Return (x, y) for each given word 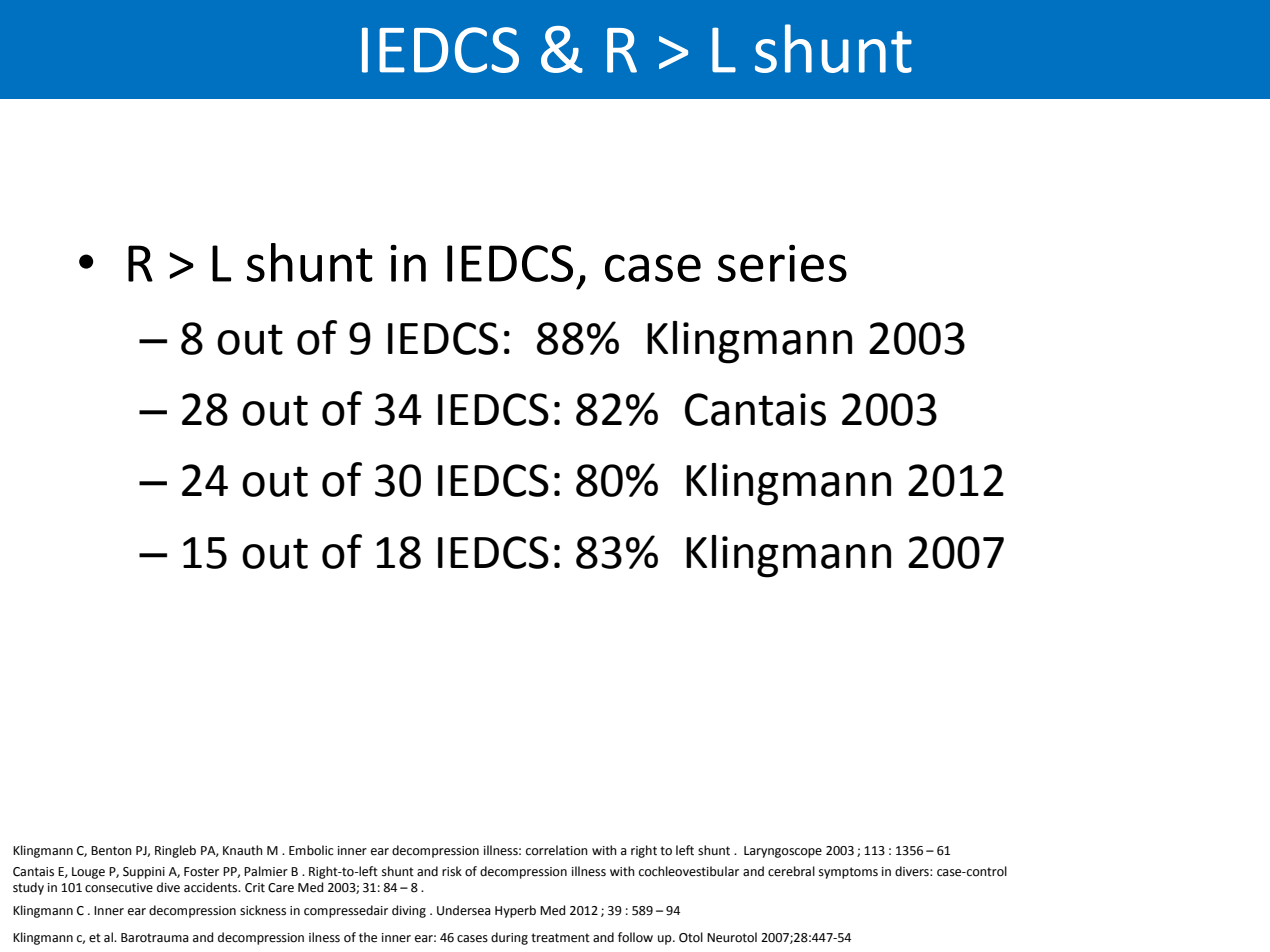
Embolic (311, 850)
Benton (111, 851)
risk (452, 871)
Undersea (464, 910)
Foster (201, 872)
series (782, 263)
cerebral (791, 871)
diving (409, 911)
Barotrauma (155, 938)
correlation (557, 850)
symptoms (848, 873)
